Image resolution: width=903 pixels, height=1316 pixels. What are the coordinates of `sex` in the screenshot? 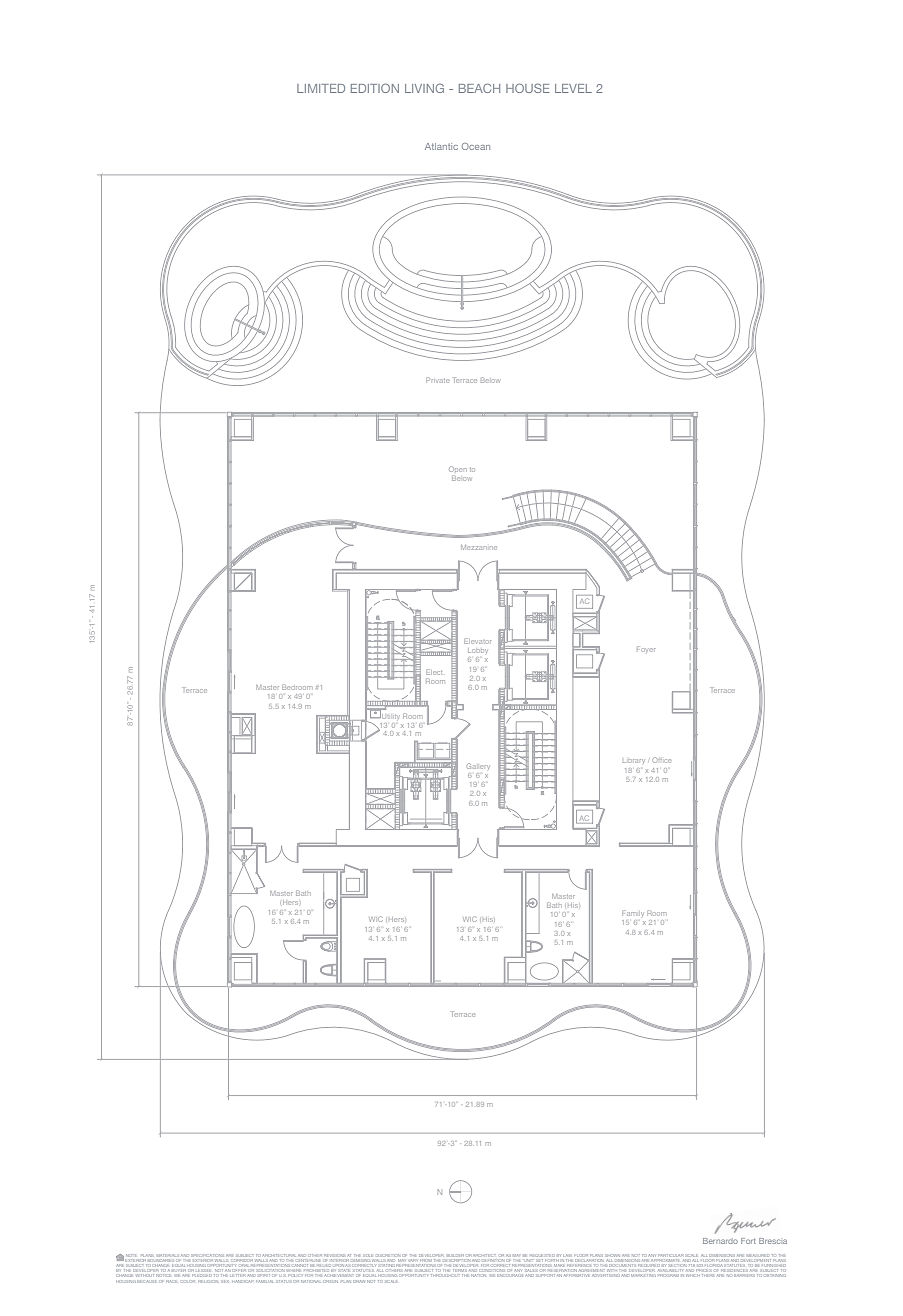 It's located at (226, 1282).
